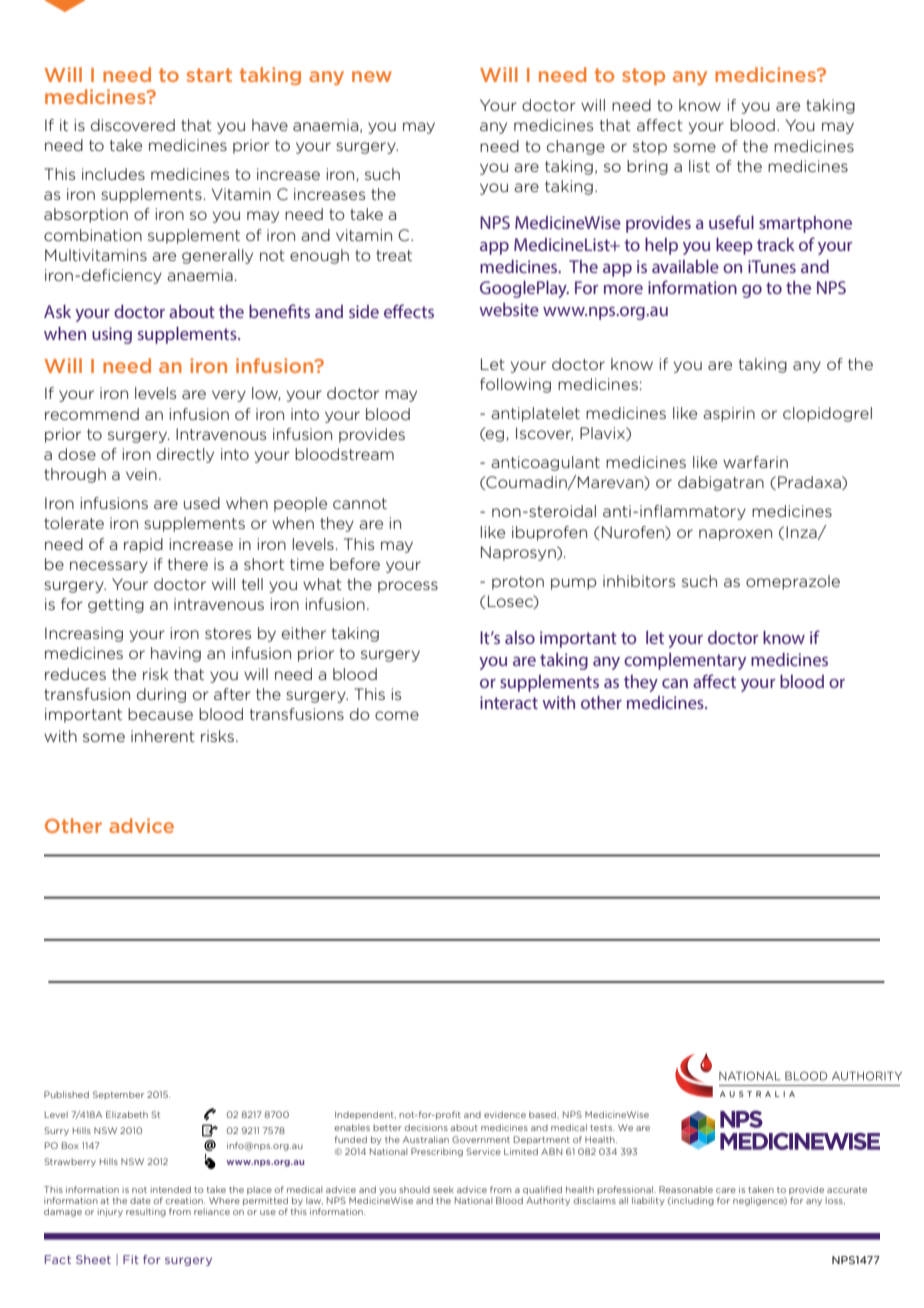  Describe the element at coordinates (141, 474) in the page. I see `vein` at that location.
